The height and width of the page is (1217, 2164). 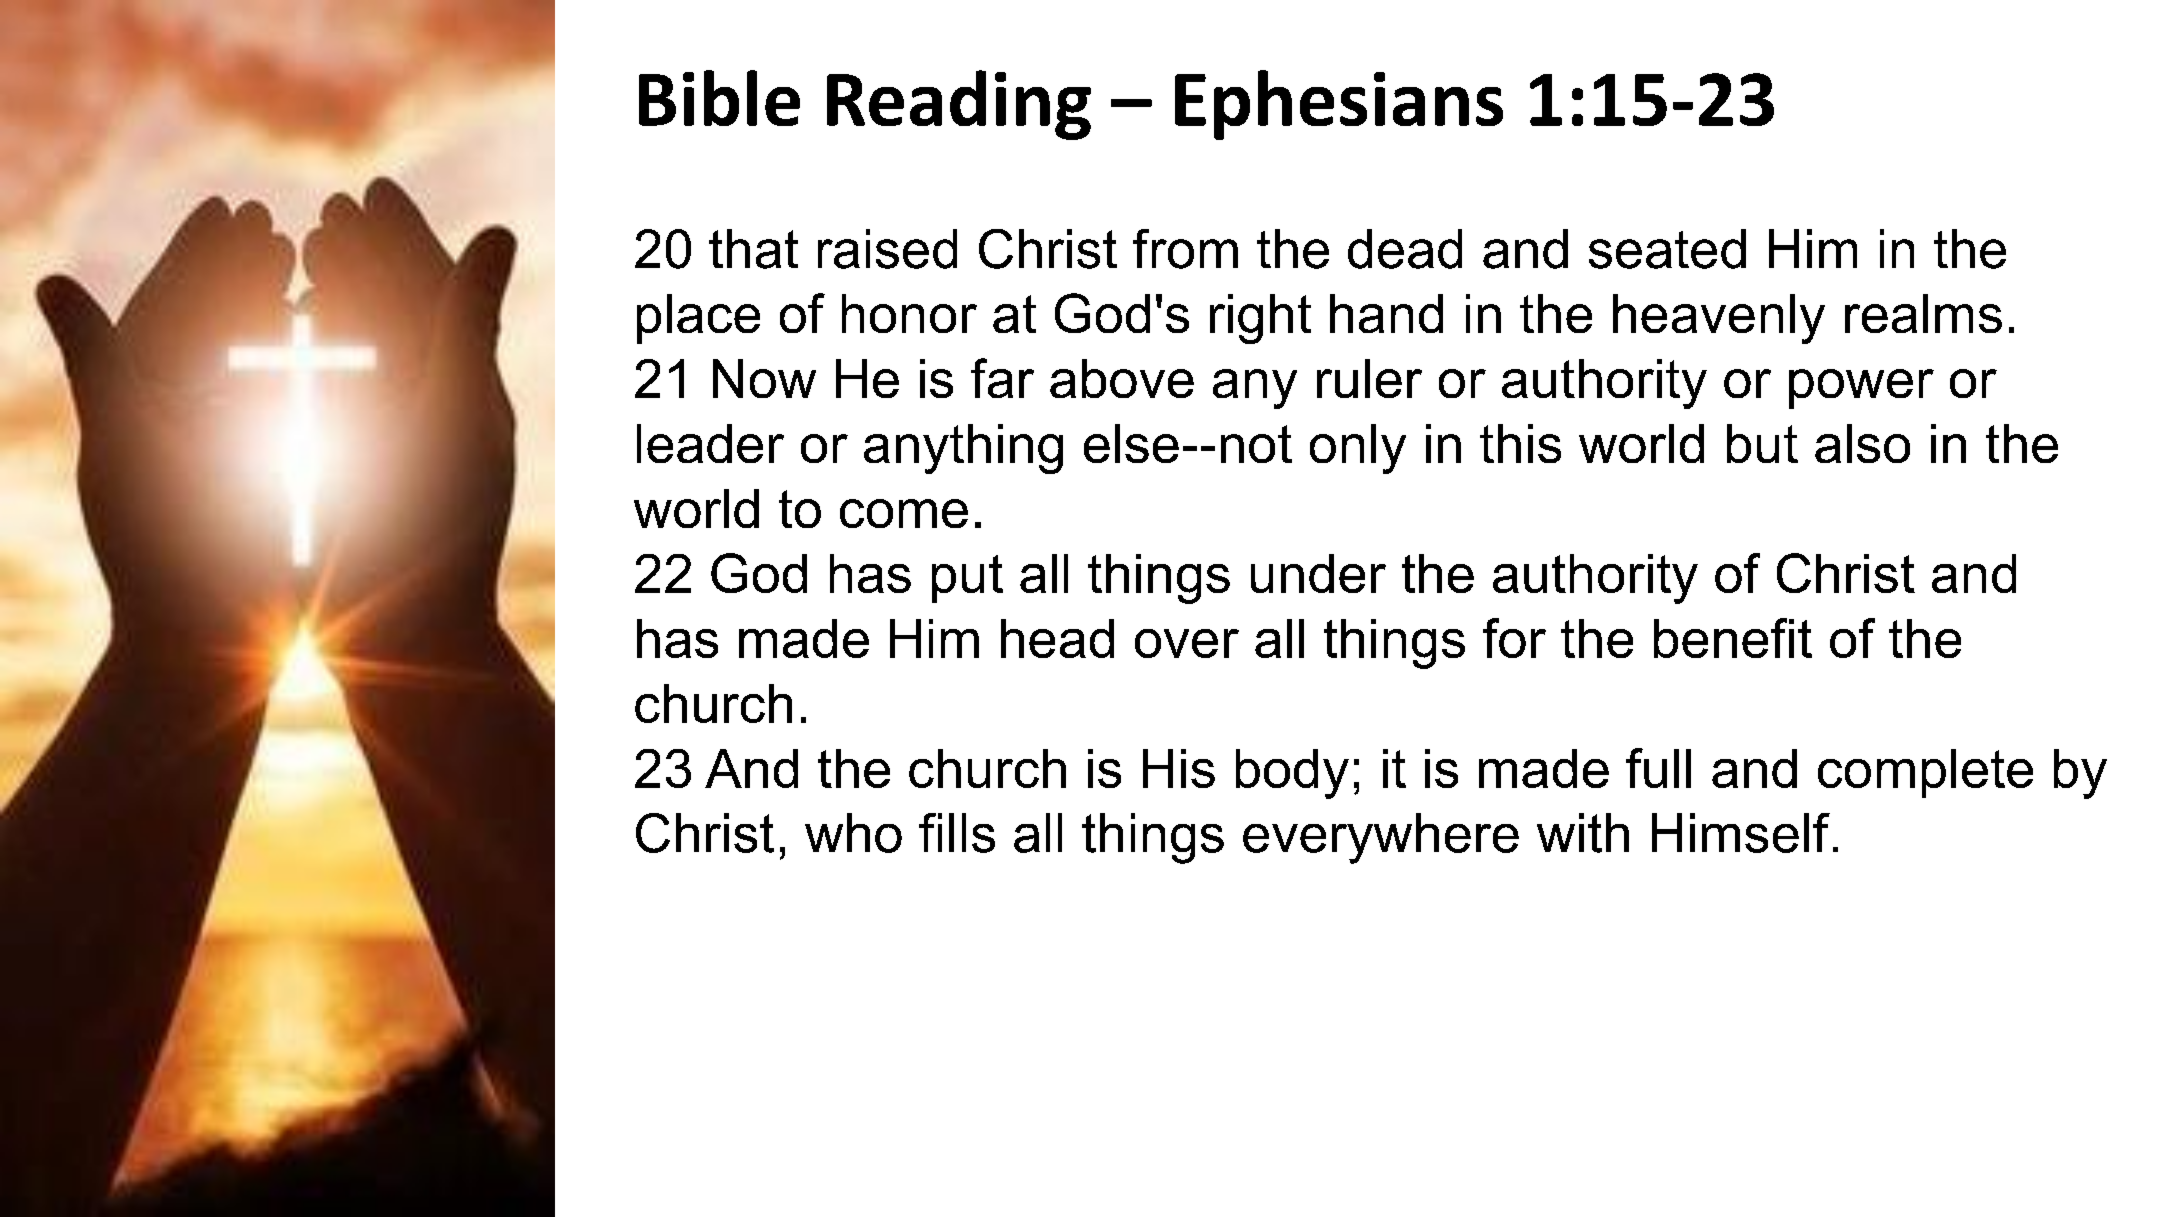 What do you see at coordinates (1339, 105) in the page?
I see `Ephesians` at bounding box center [1339, 105].
